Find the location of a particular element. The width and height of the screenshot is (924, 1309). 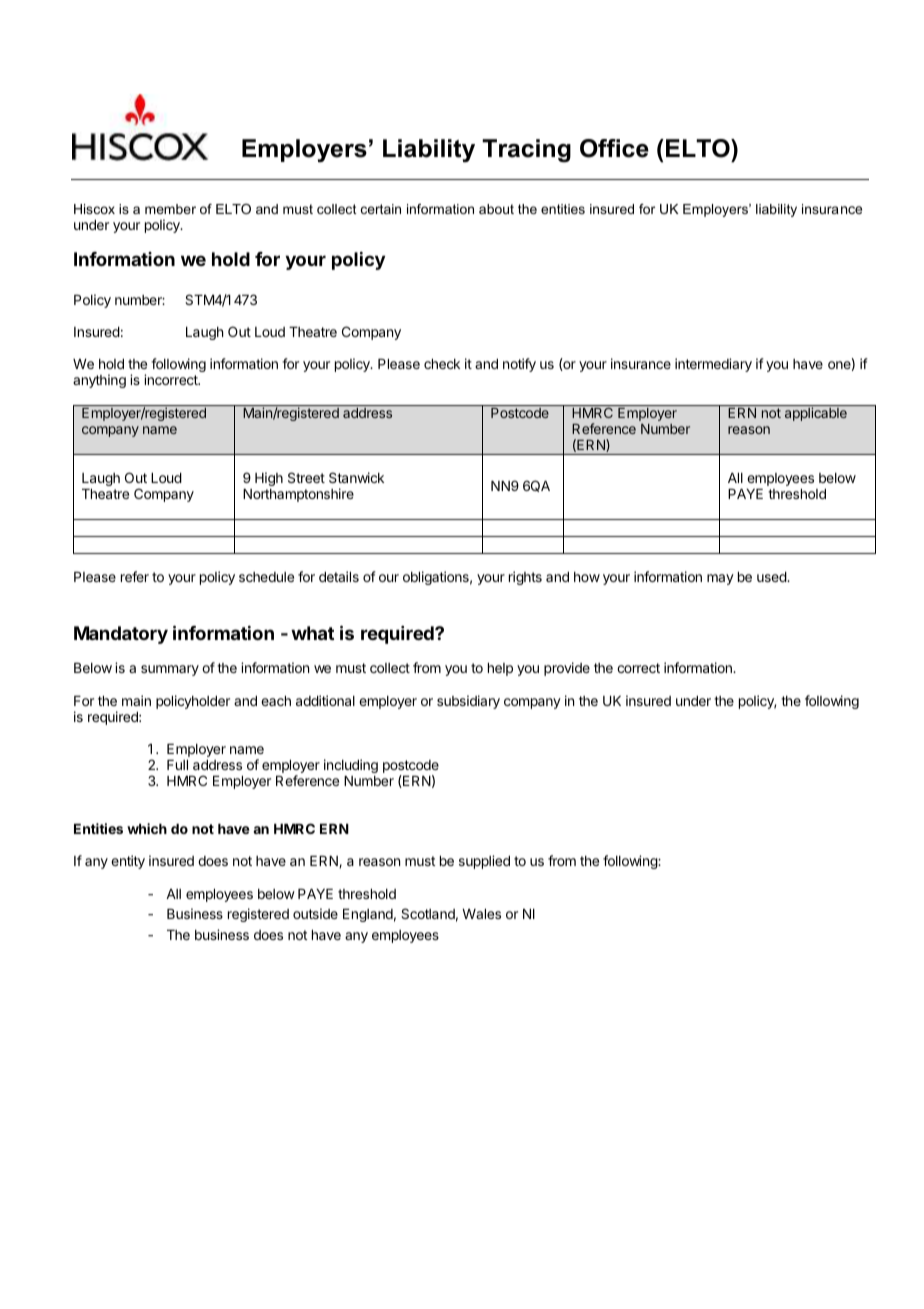

Tracing is located at coordinates (526, 151).
